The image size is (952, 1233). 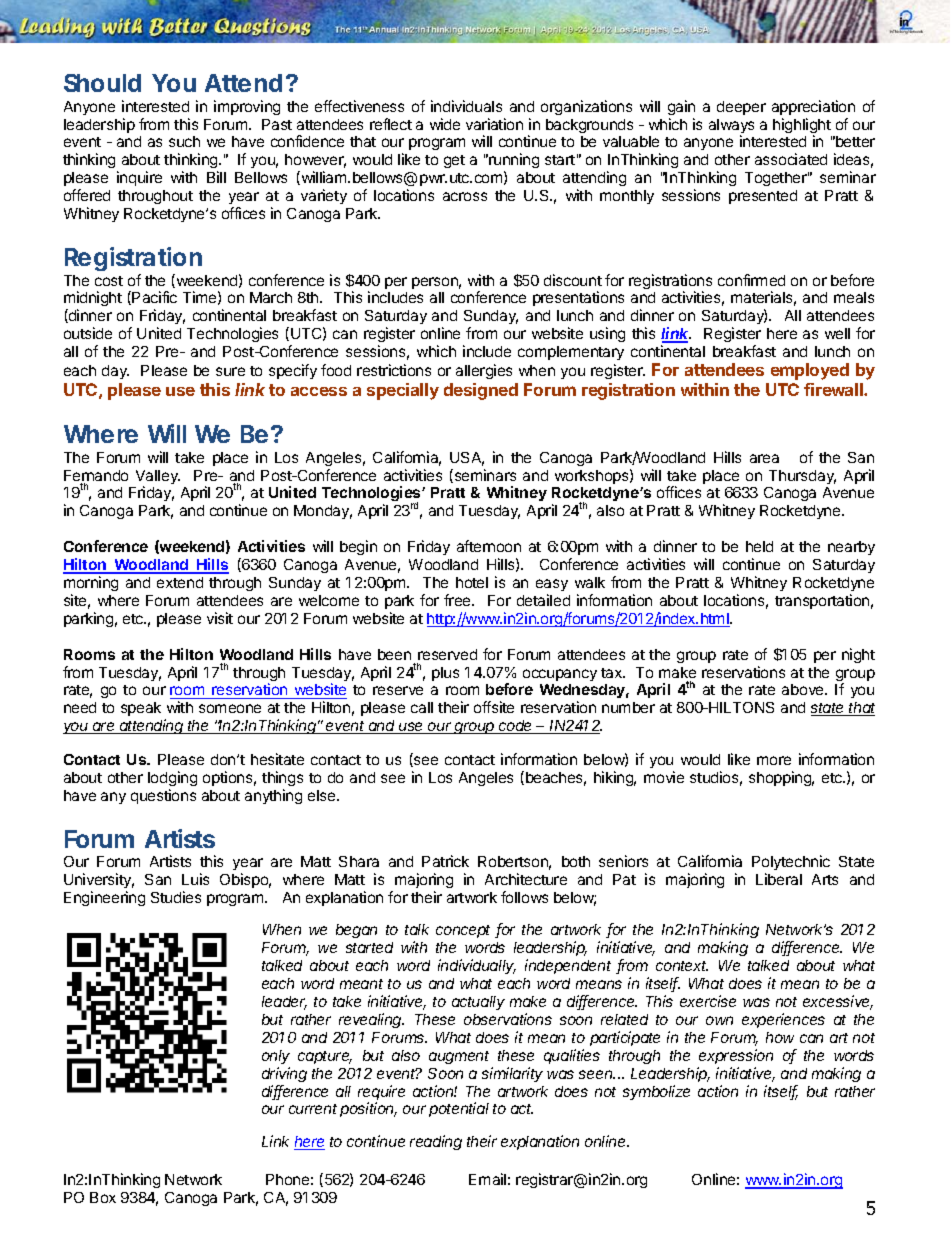 I want to click on deeper, so click(x=741, y=108).
